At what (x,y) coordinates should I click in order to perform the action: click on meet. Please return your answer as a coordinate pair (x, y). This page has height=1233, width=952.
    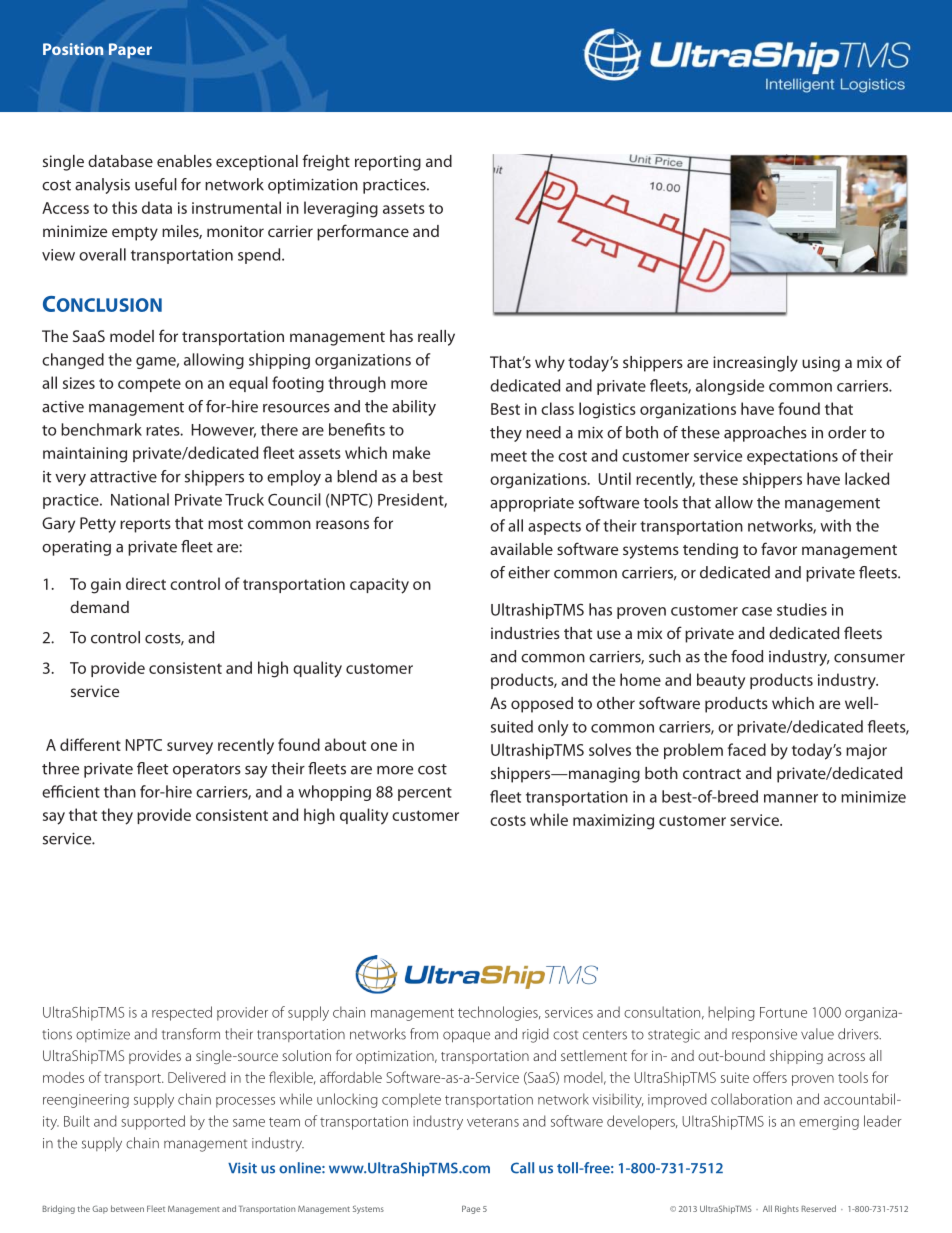
    Looking at the image, I should click on (509, 456).
